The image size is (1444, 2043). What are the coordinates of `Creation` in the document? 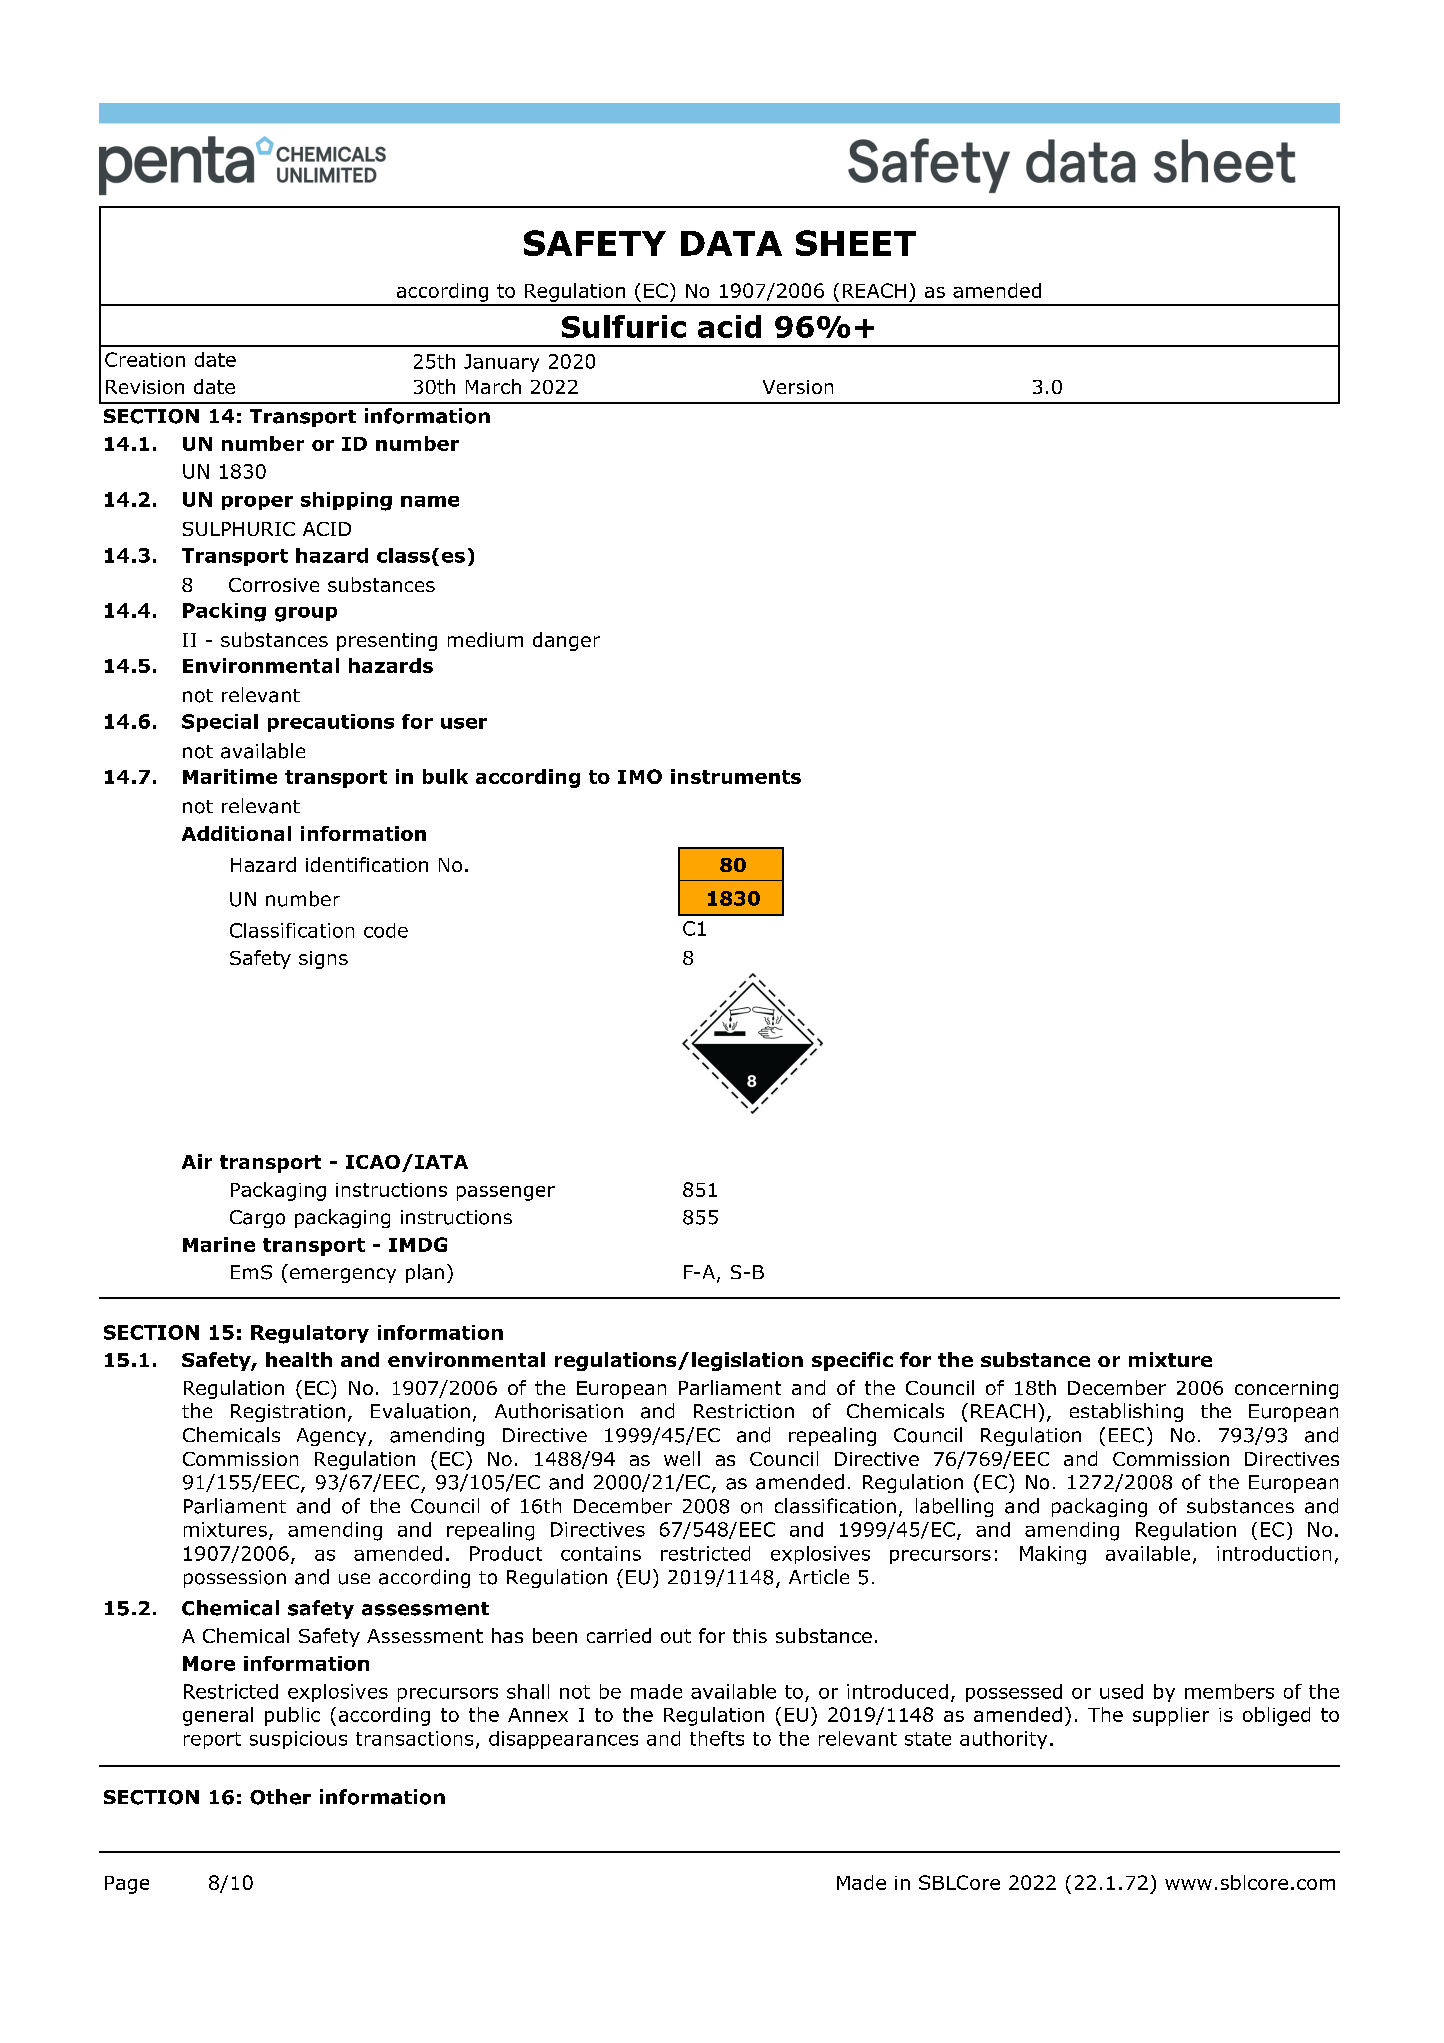 It's located at (145, 359).
